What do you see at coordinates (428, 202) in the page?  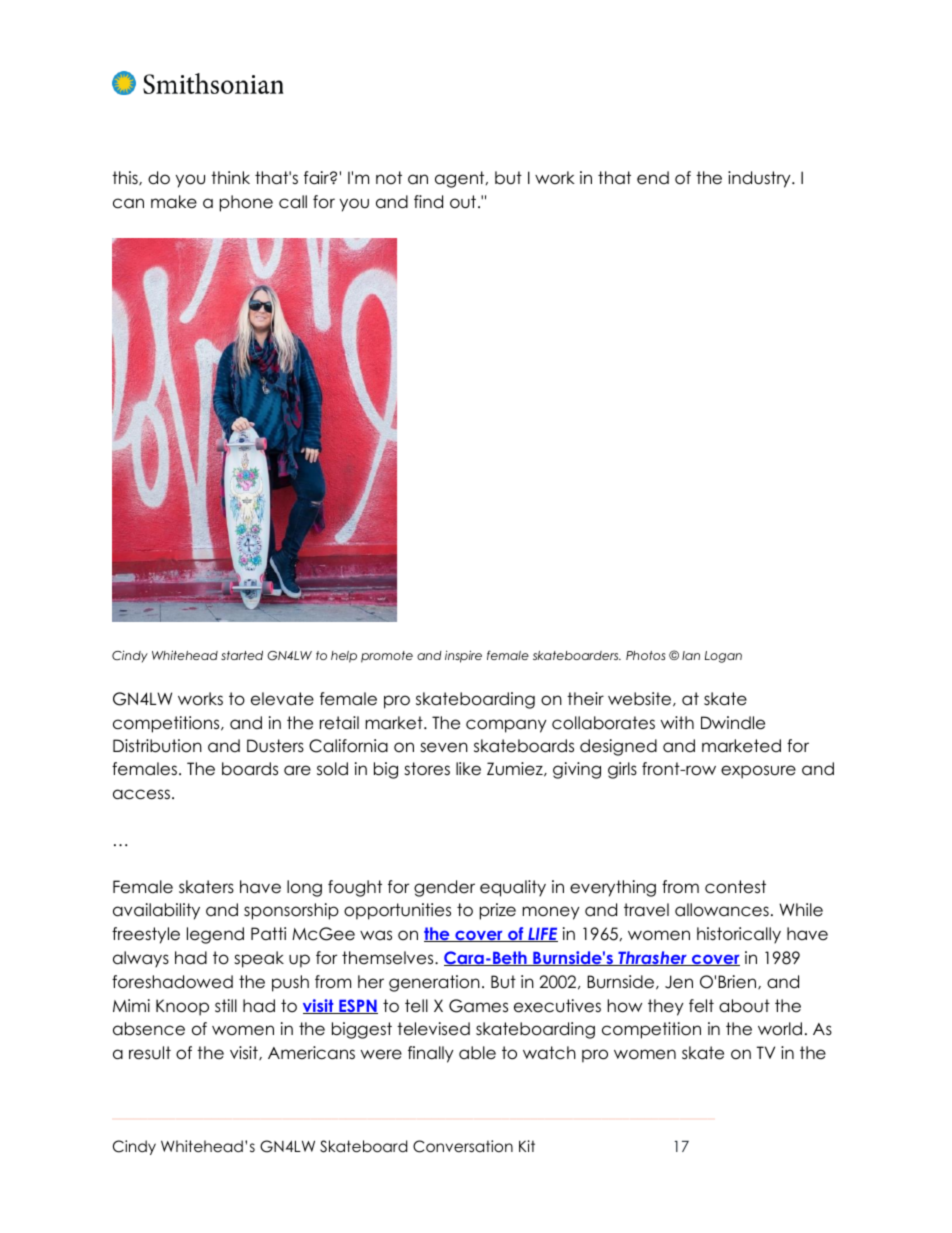 I see `find` at bounding box center [428, 202].
